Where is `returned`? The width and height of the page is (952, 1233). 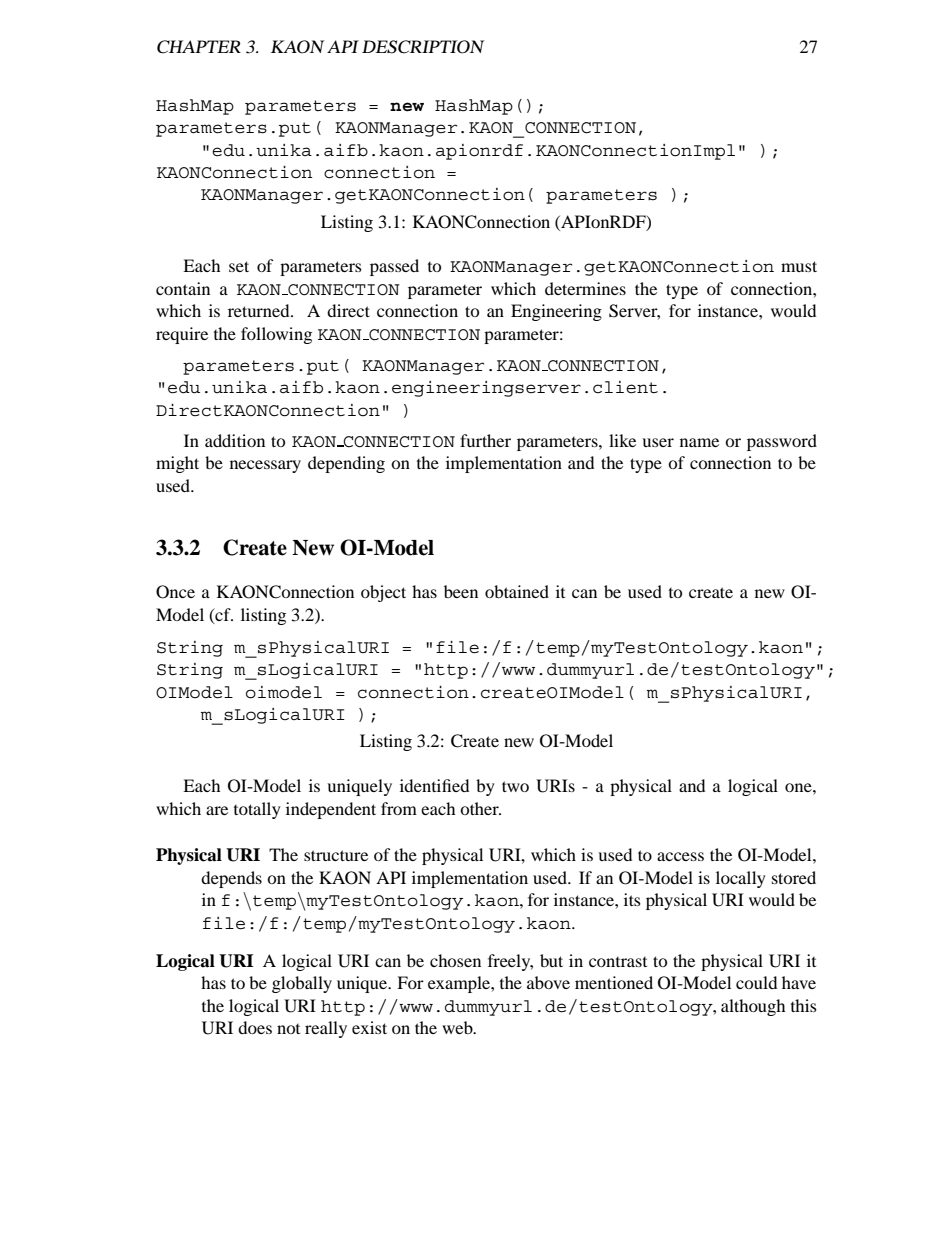
returned is located at coordinates (260, 310).
